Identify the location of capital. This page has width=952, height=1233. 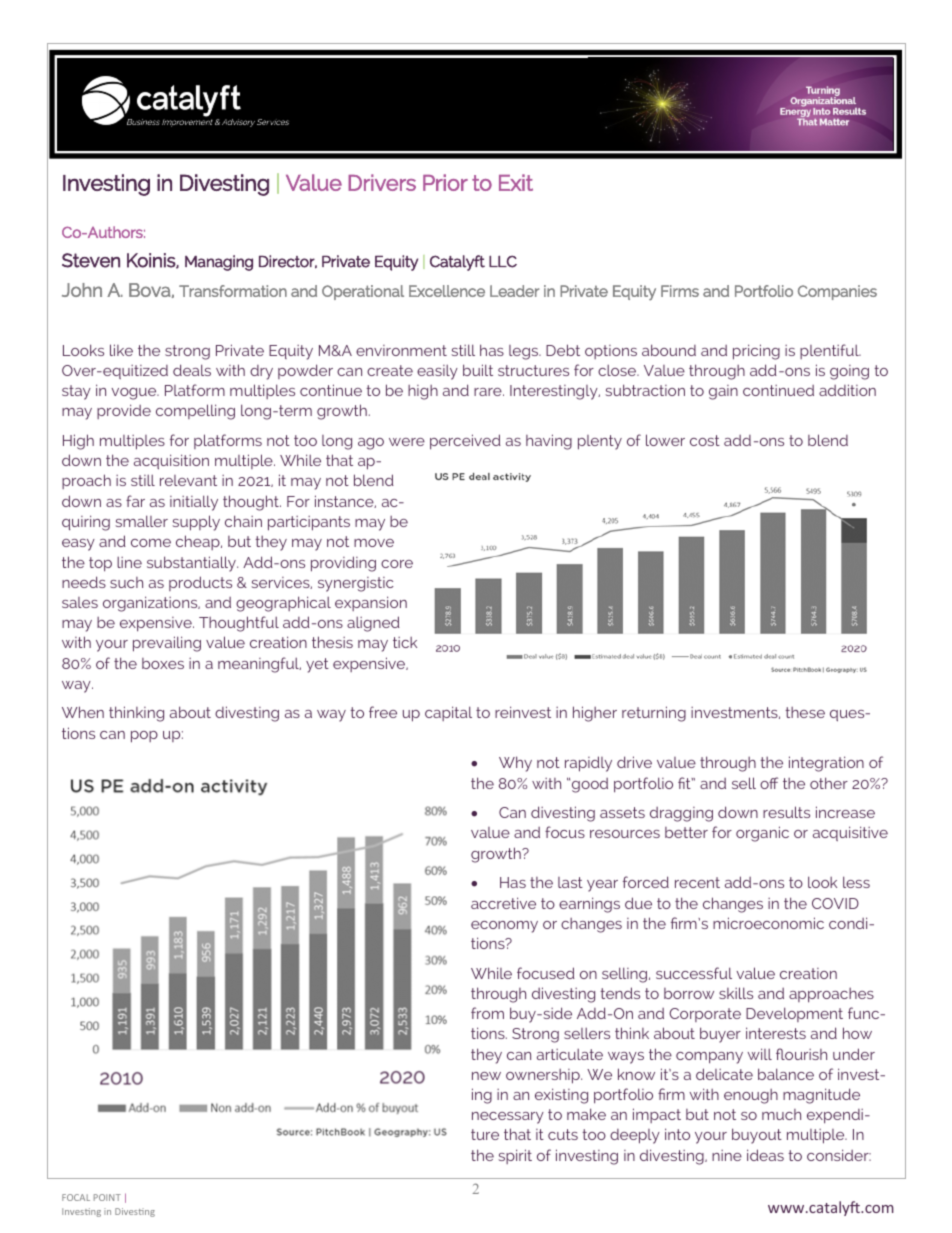
(448, 713).
